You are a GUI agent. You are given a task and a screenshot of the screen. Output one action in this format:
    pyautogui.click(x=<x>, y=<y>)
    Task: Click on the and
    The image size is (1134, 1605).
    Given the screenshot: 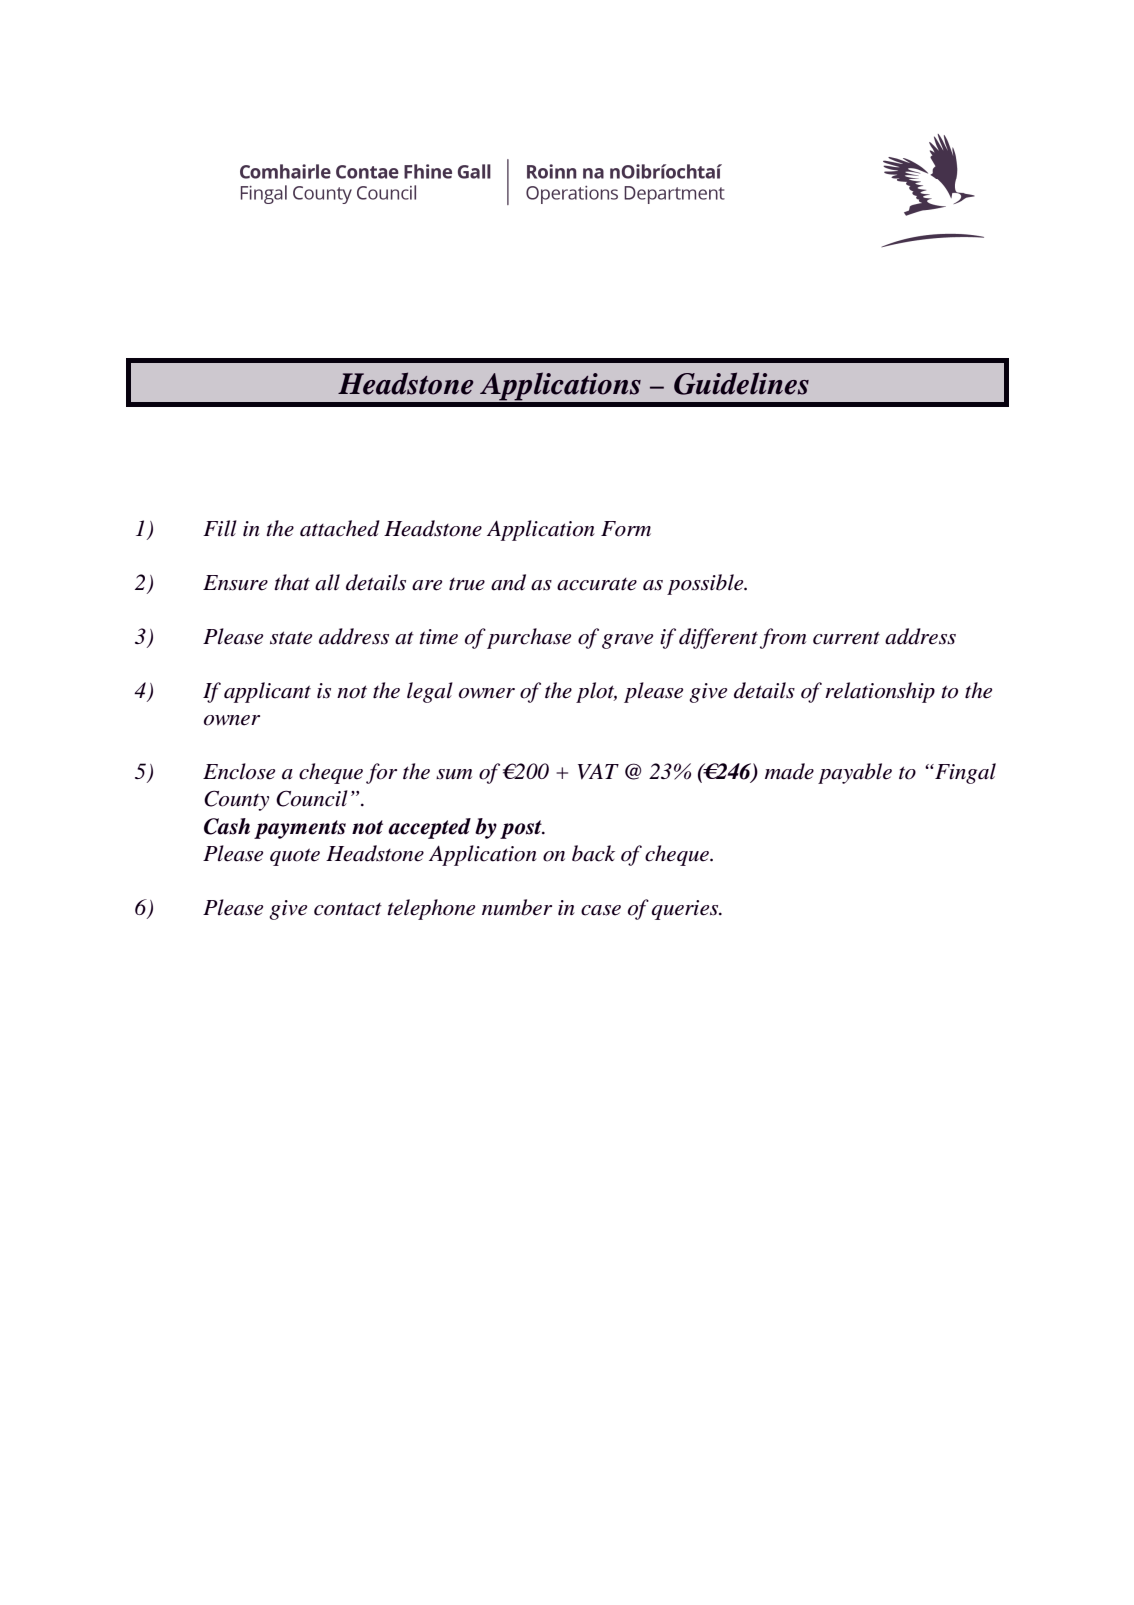 What is the action you would take?
    pyautogui.click(x=508, y=582)
